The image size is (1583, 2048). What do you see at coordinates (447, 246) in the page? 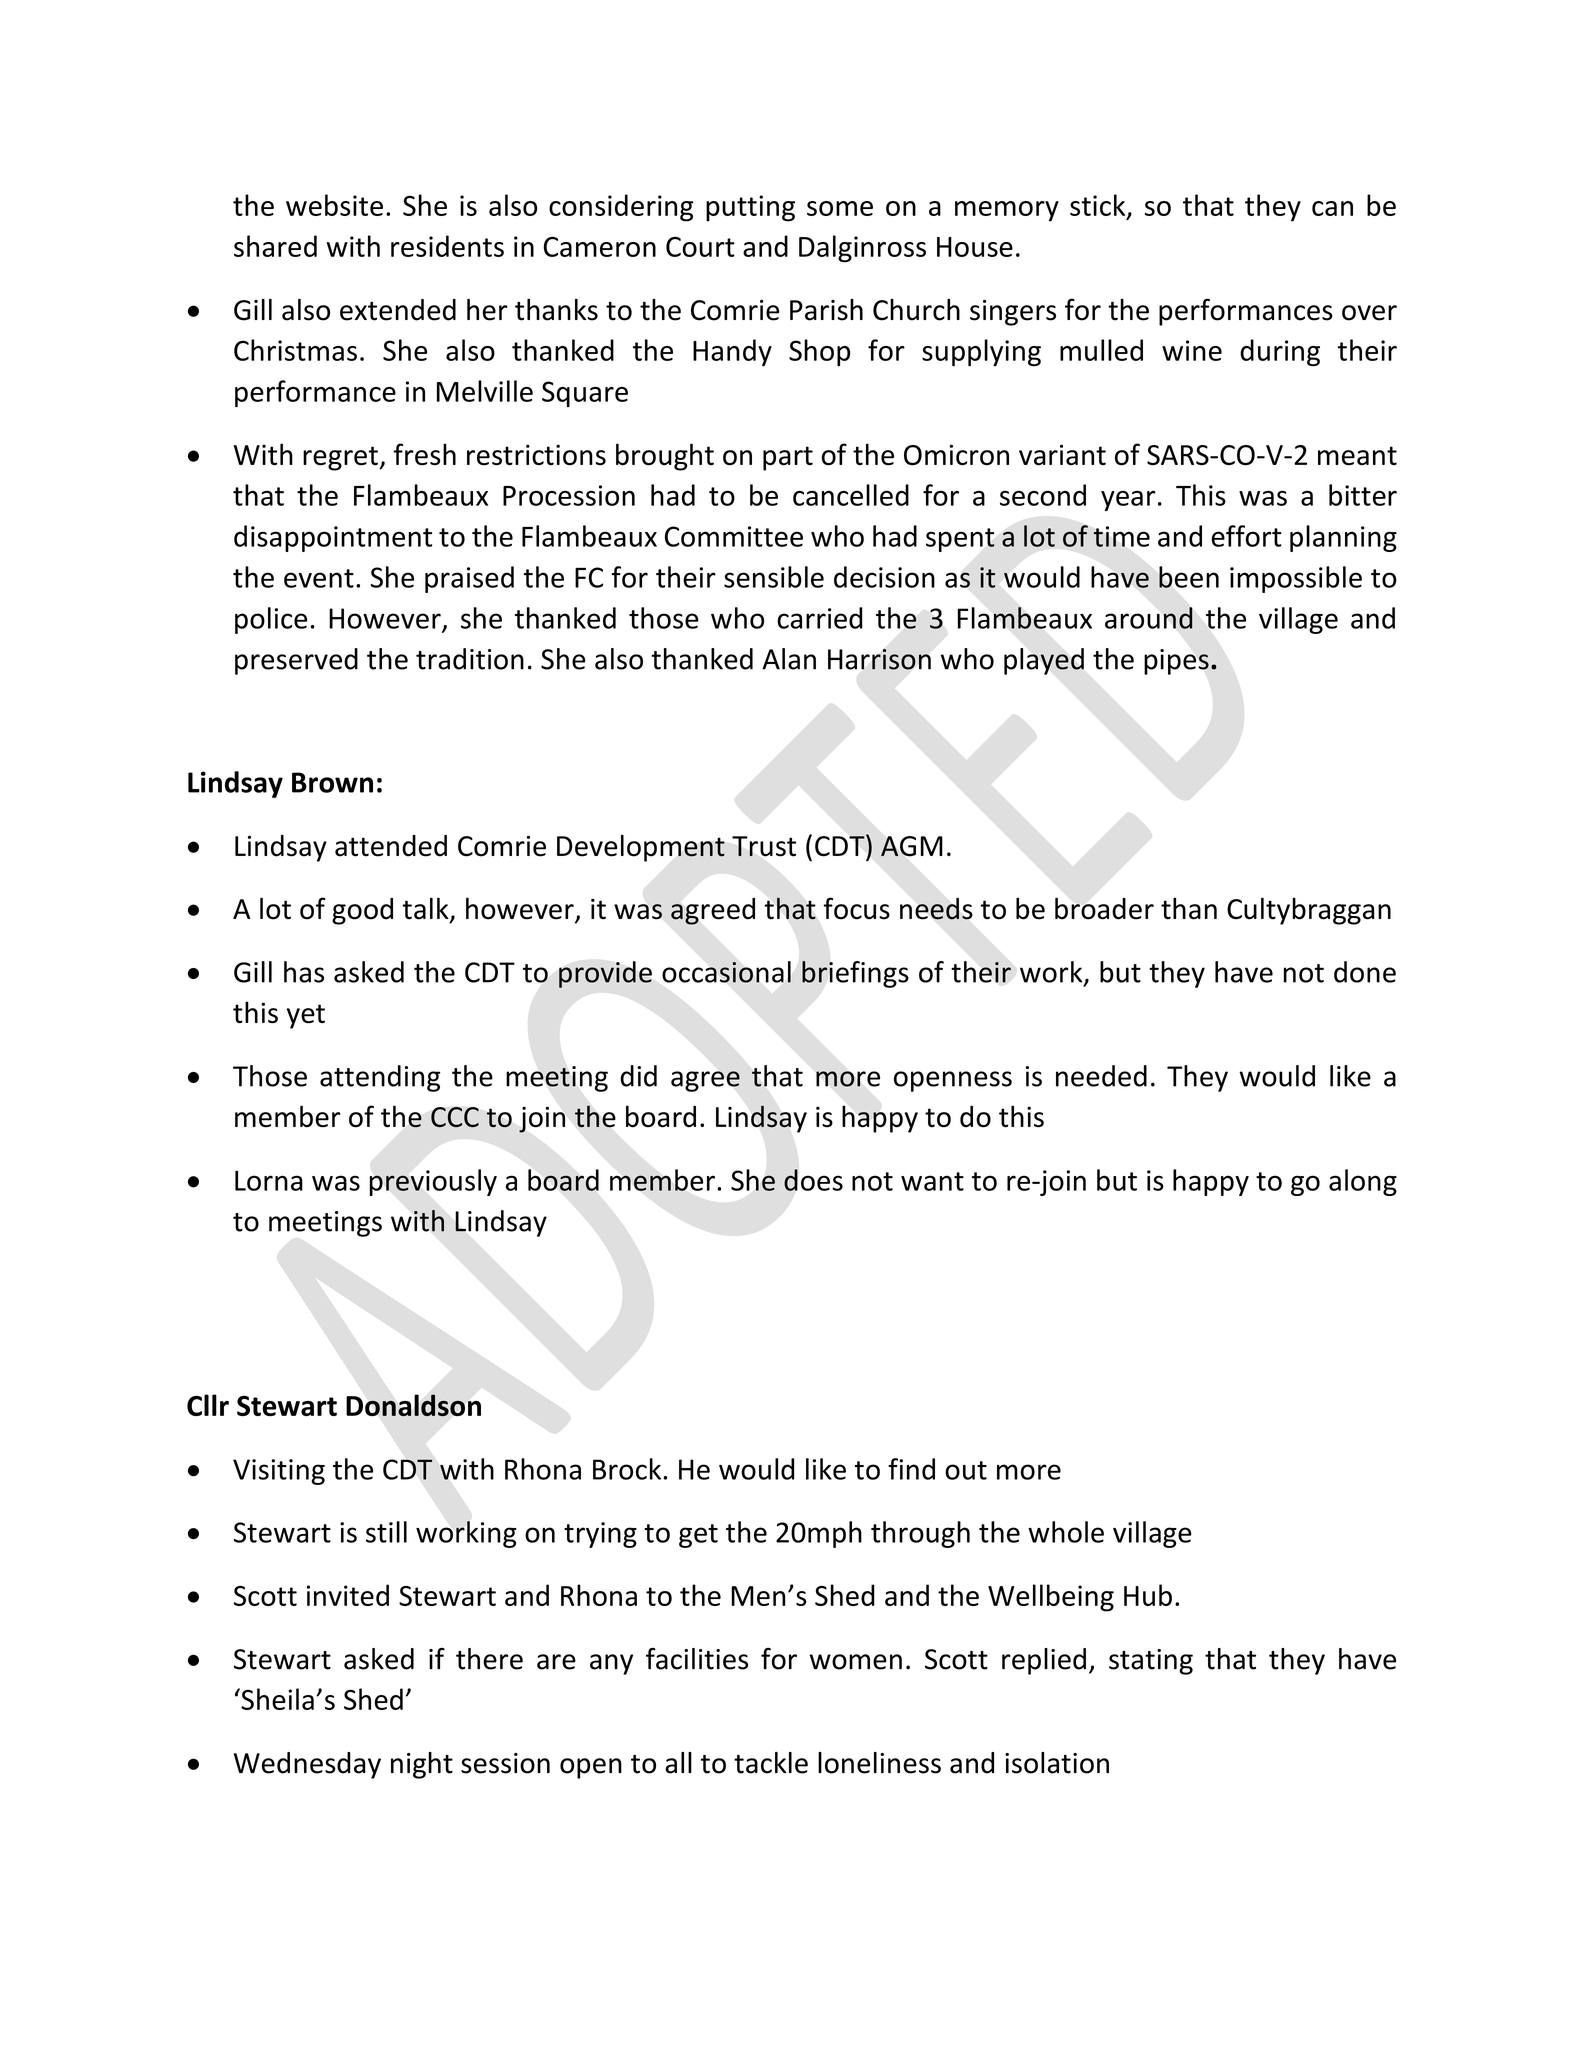
I see `residents` at bounding box center [447, 246].
